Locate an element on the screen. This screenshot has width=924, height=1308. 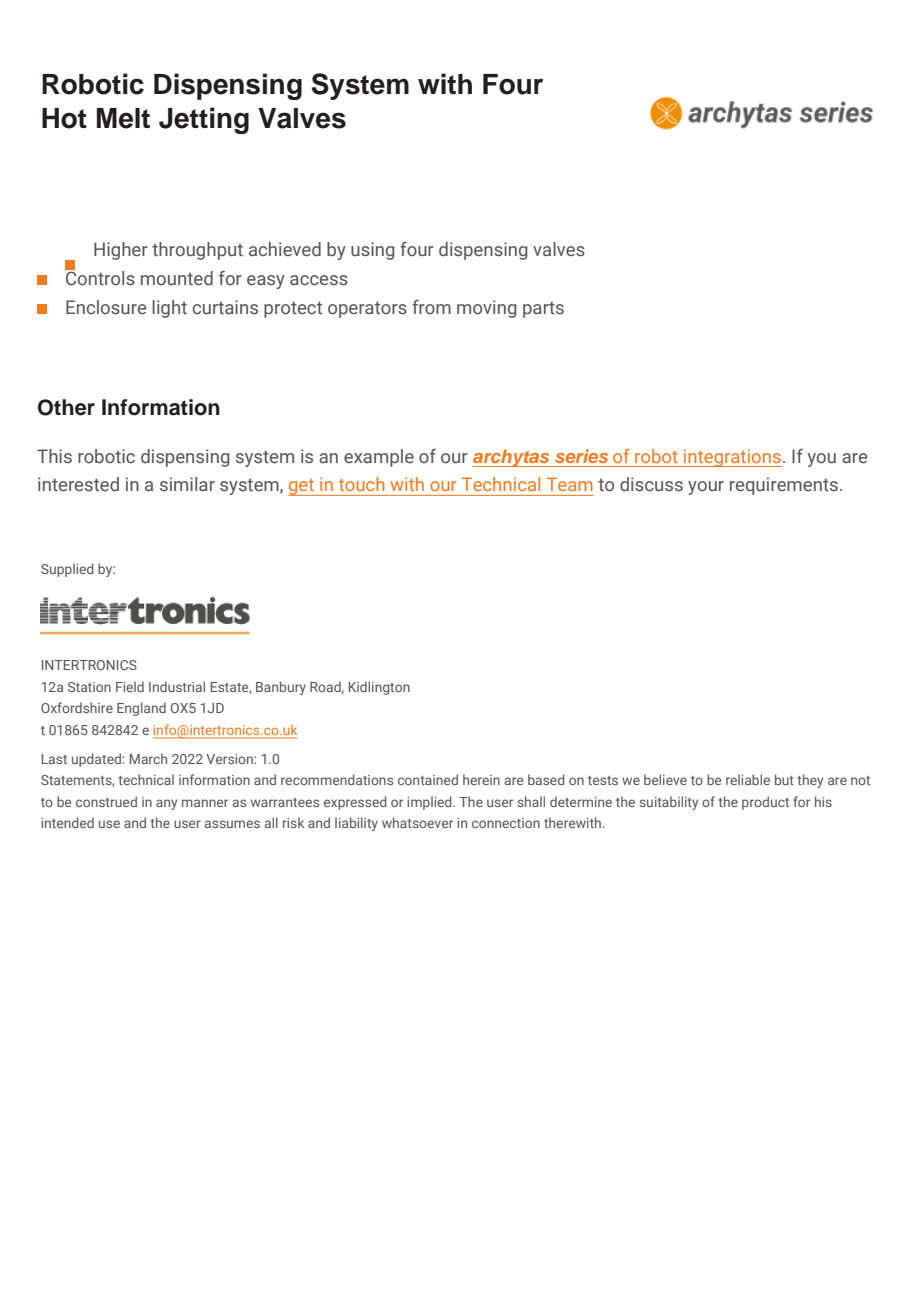
touch is located at coordinates (361, 484).
